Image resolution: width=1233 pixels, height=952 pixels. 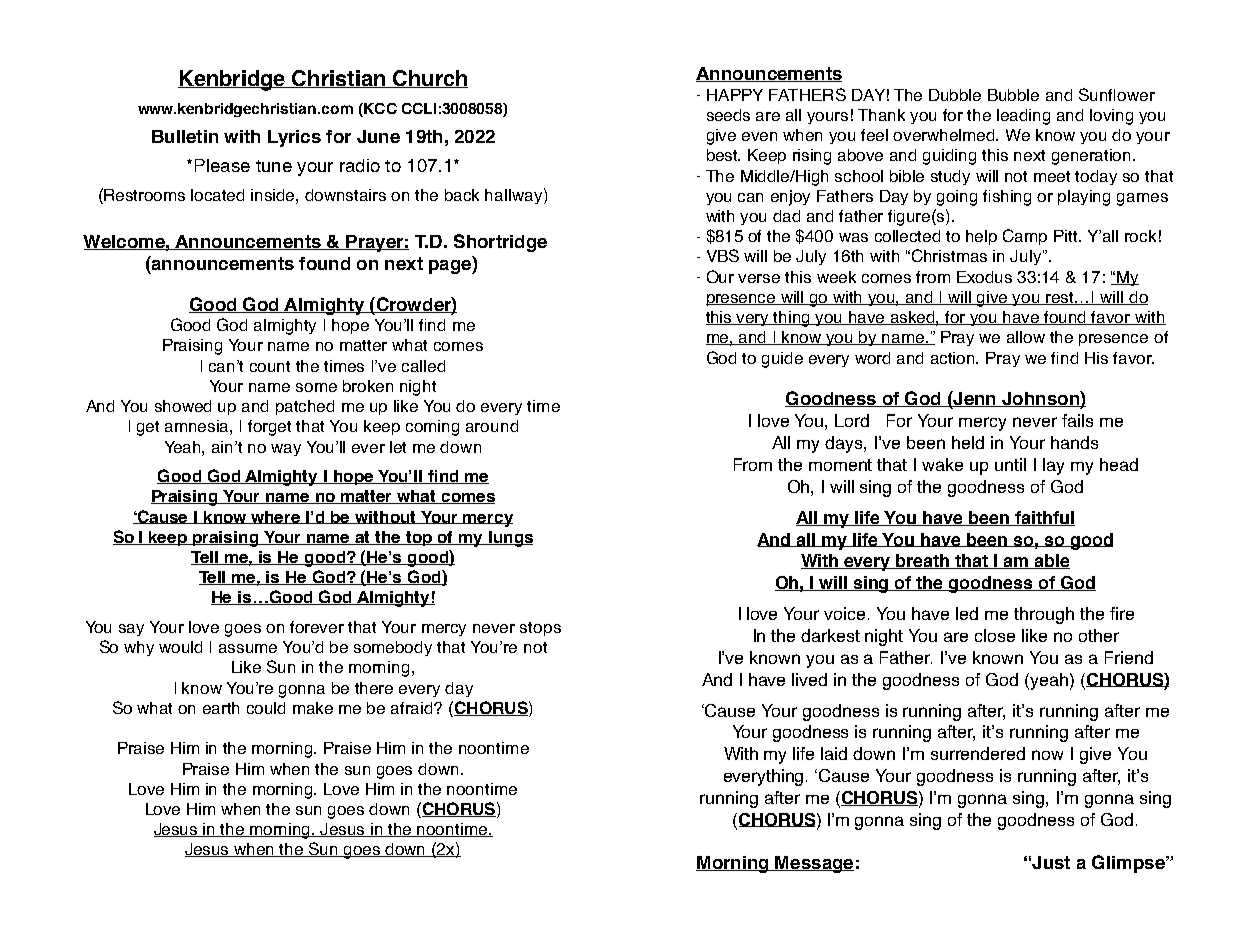 What do you see at coordinates (294, 138) in the screenshot?
I see `Lyrics` at bounding box center [294, 138].
